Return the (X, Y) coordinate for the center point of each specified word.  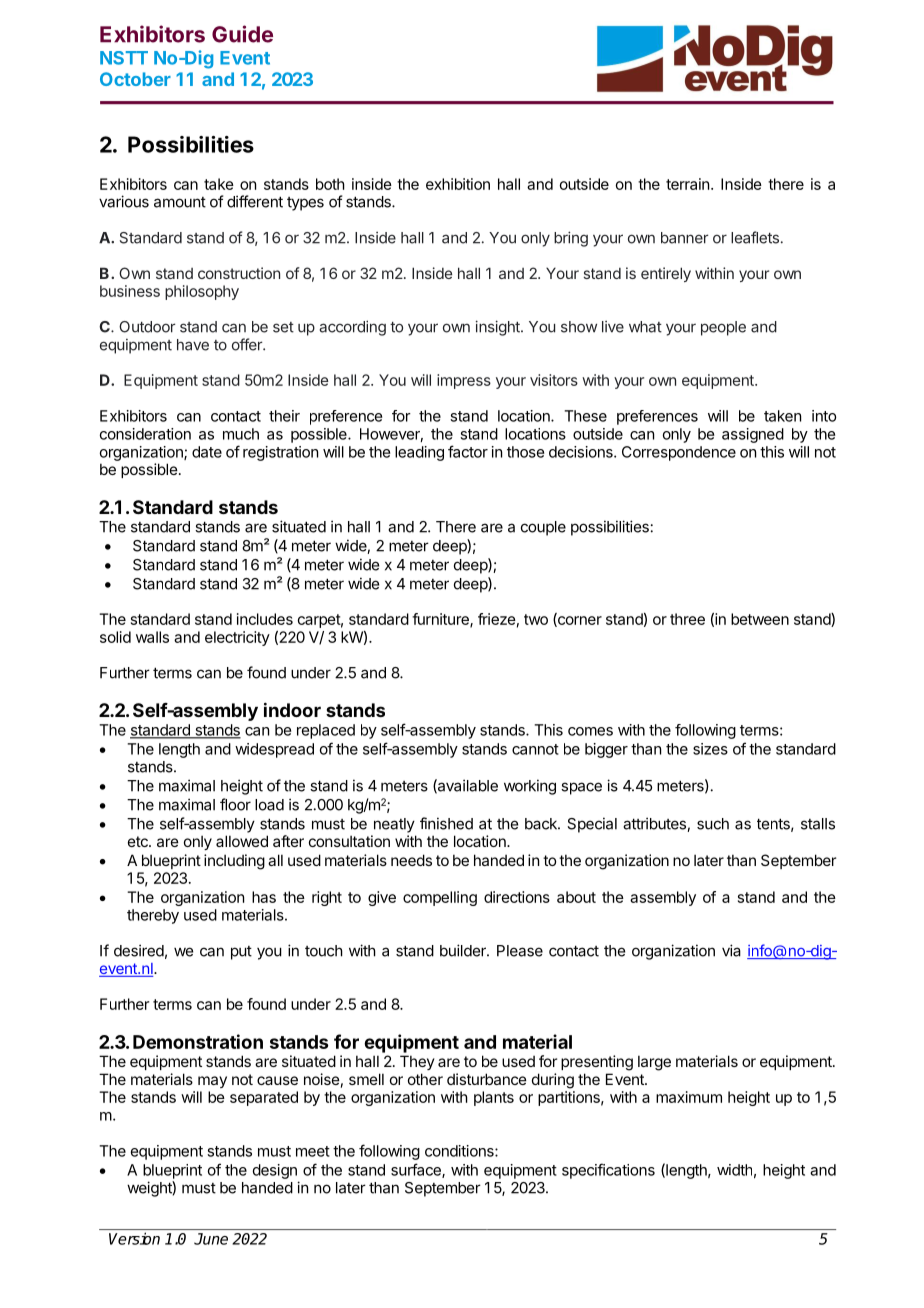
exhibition (458, 184)
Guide (242, 34)
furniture (441, 620)
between (760, 619)
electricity (237, 638)
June (211, 1239)
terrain (687, 184)
